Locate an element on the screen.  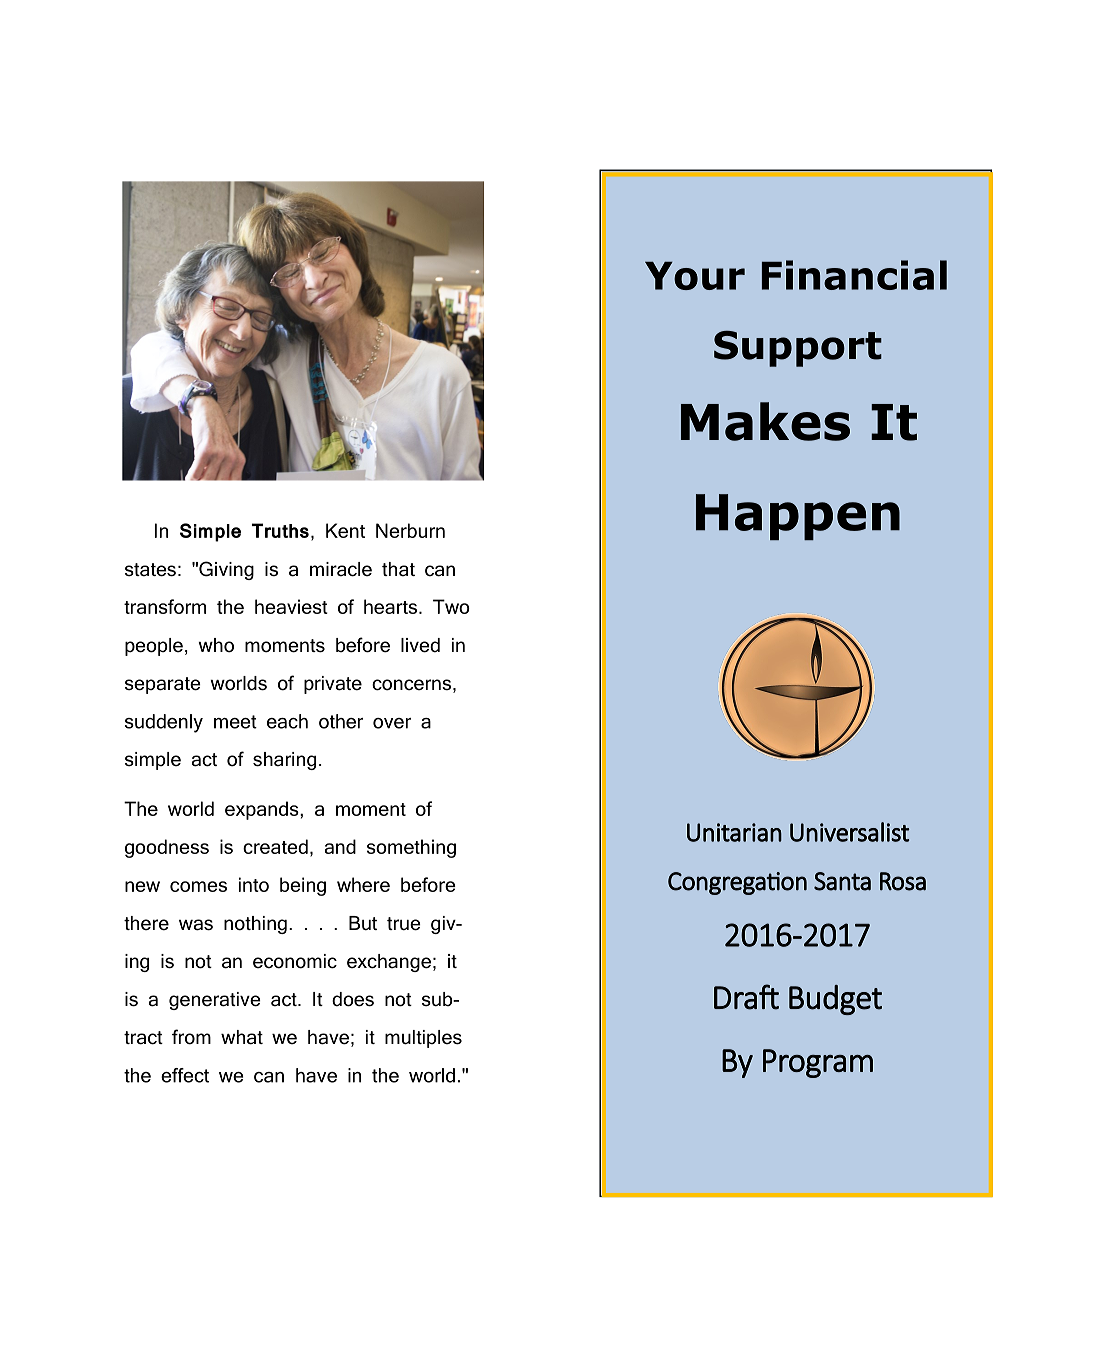
who is located at coordinates (216, 645).
